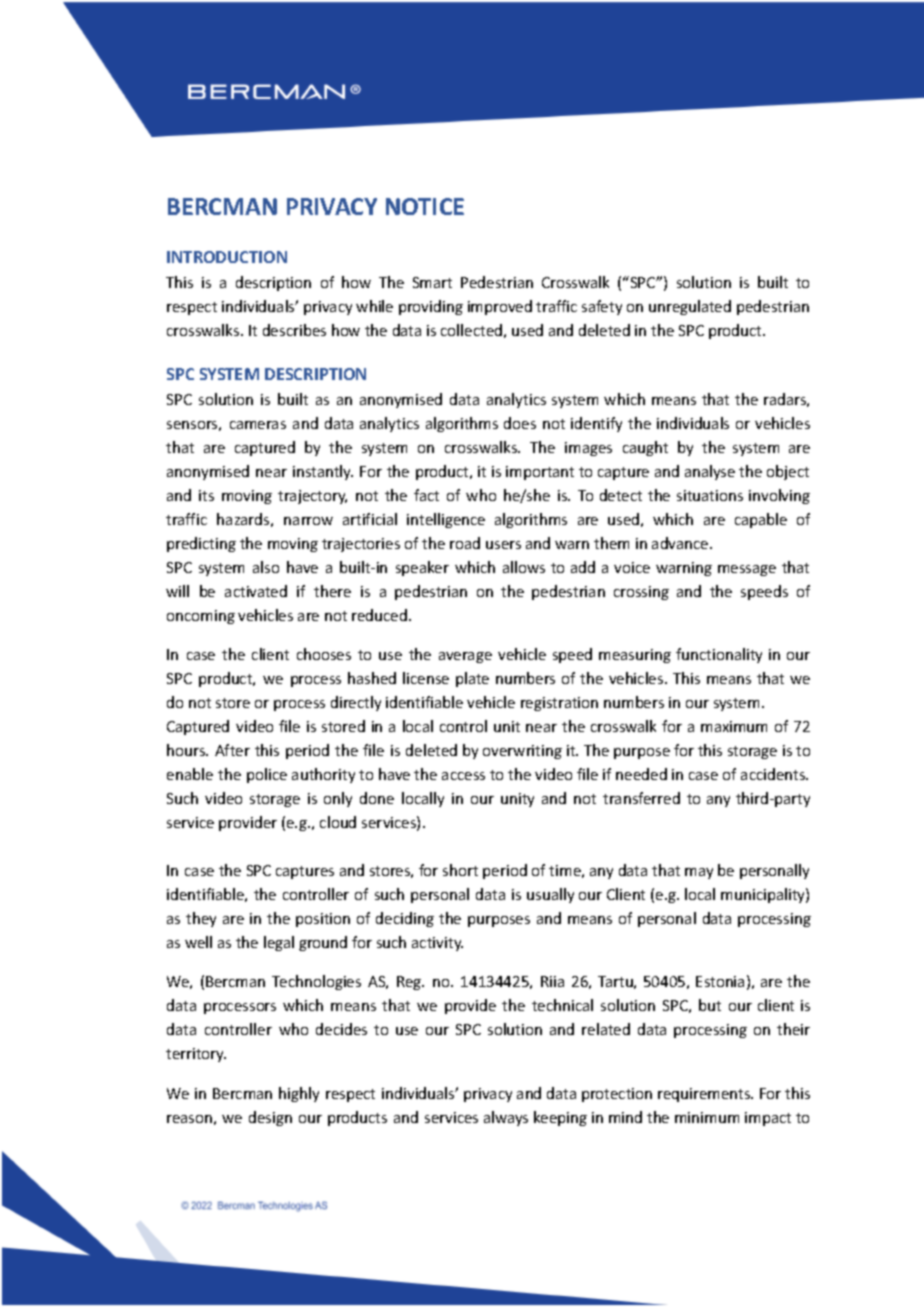 The width and height of the document is (924, 1307). Describe the element at coordinates (719, 655) in the document. I see `functionality` at that location.
